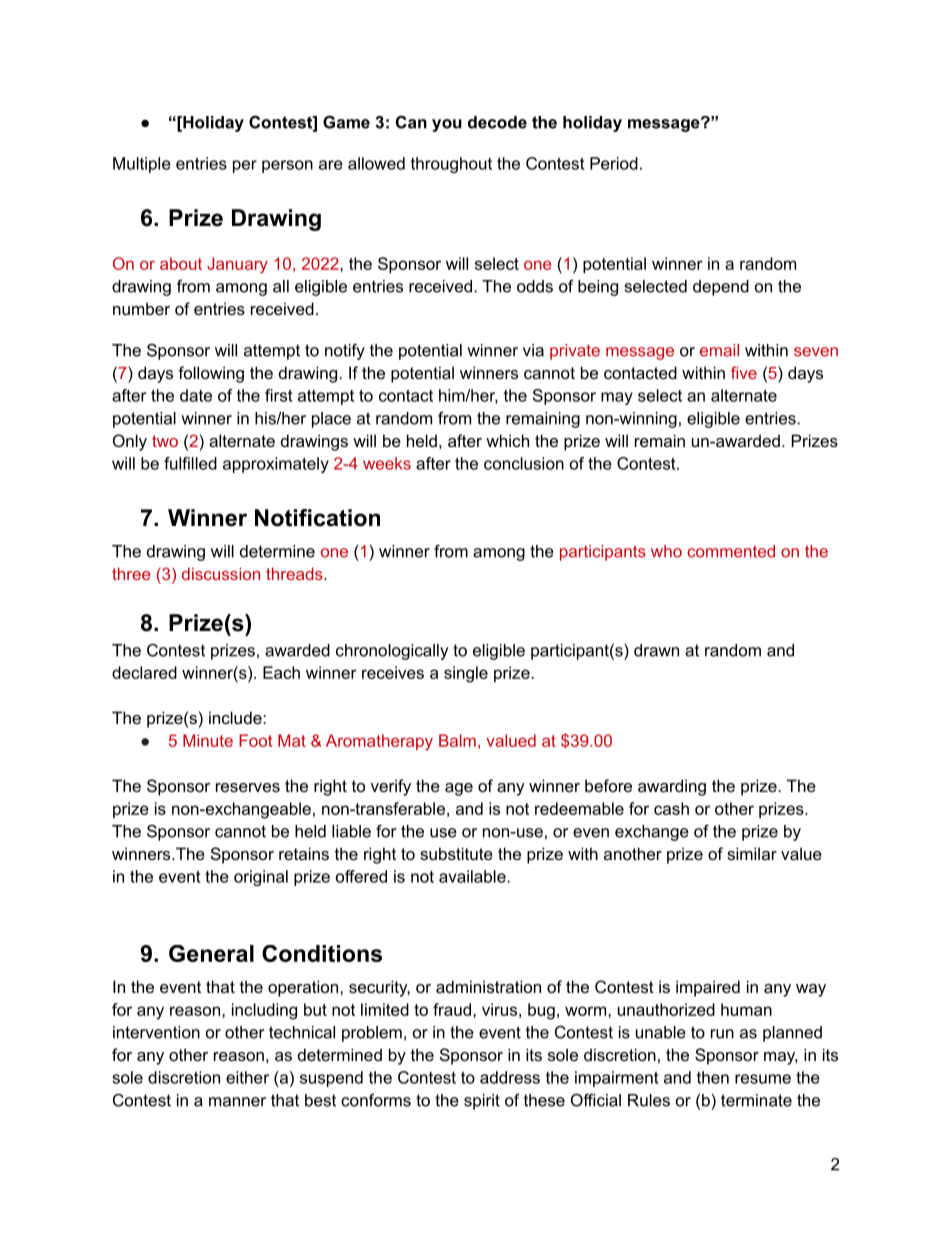 Image resolution: width=952 pixels, height=1233 pixels. Describe the element at coordinates (752, 853) in the screenshot. I see `similar` at that location.
